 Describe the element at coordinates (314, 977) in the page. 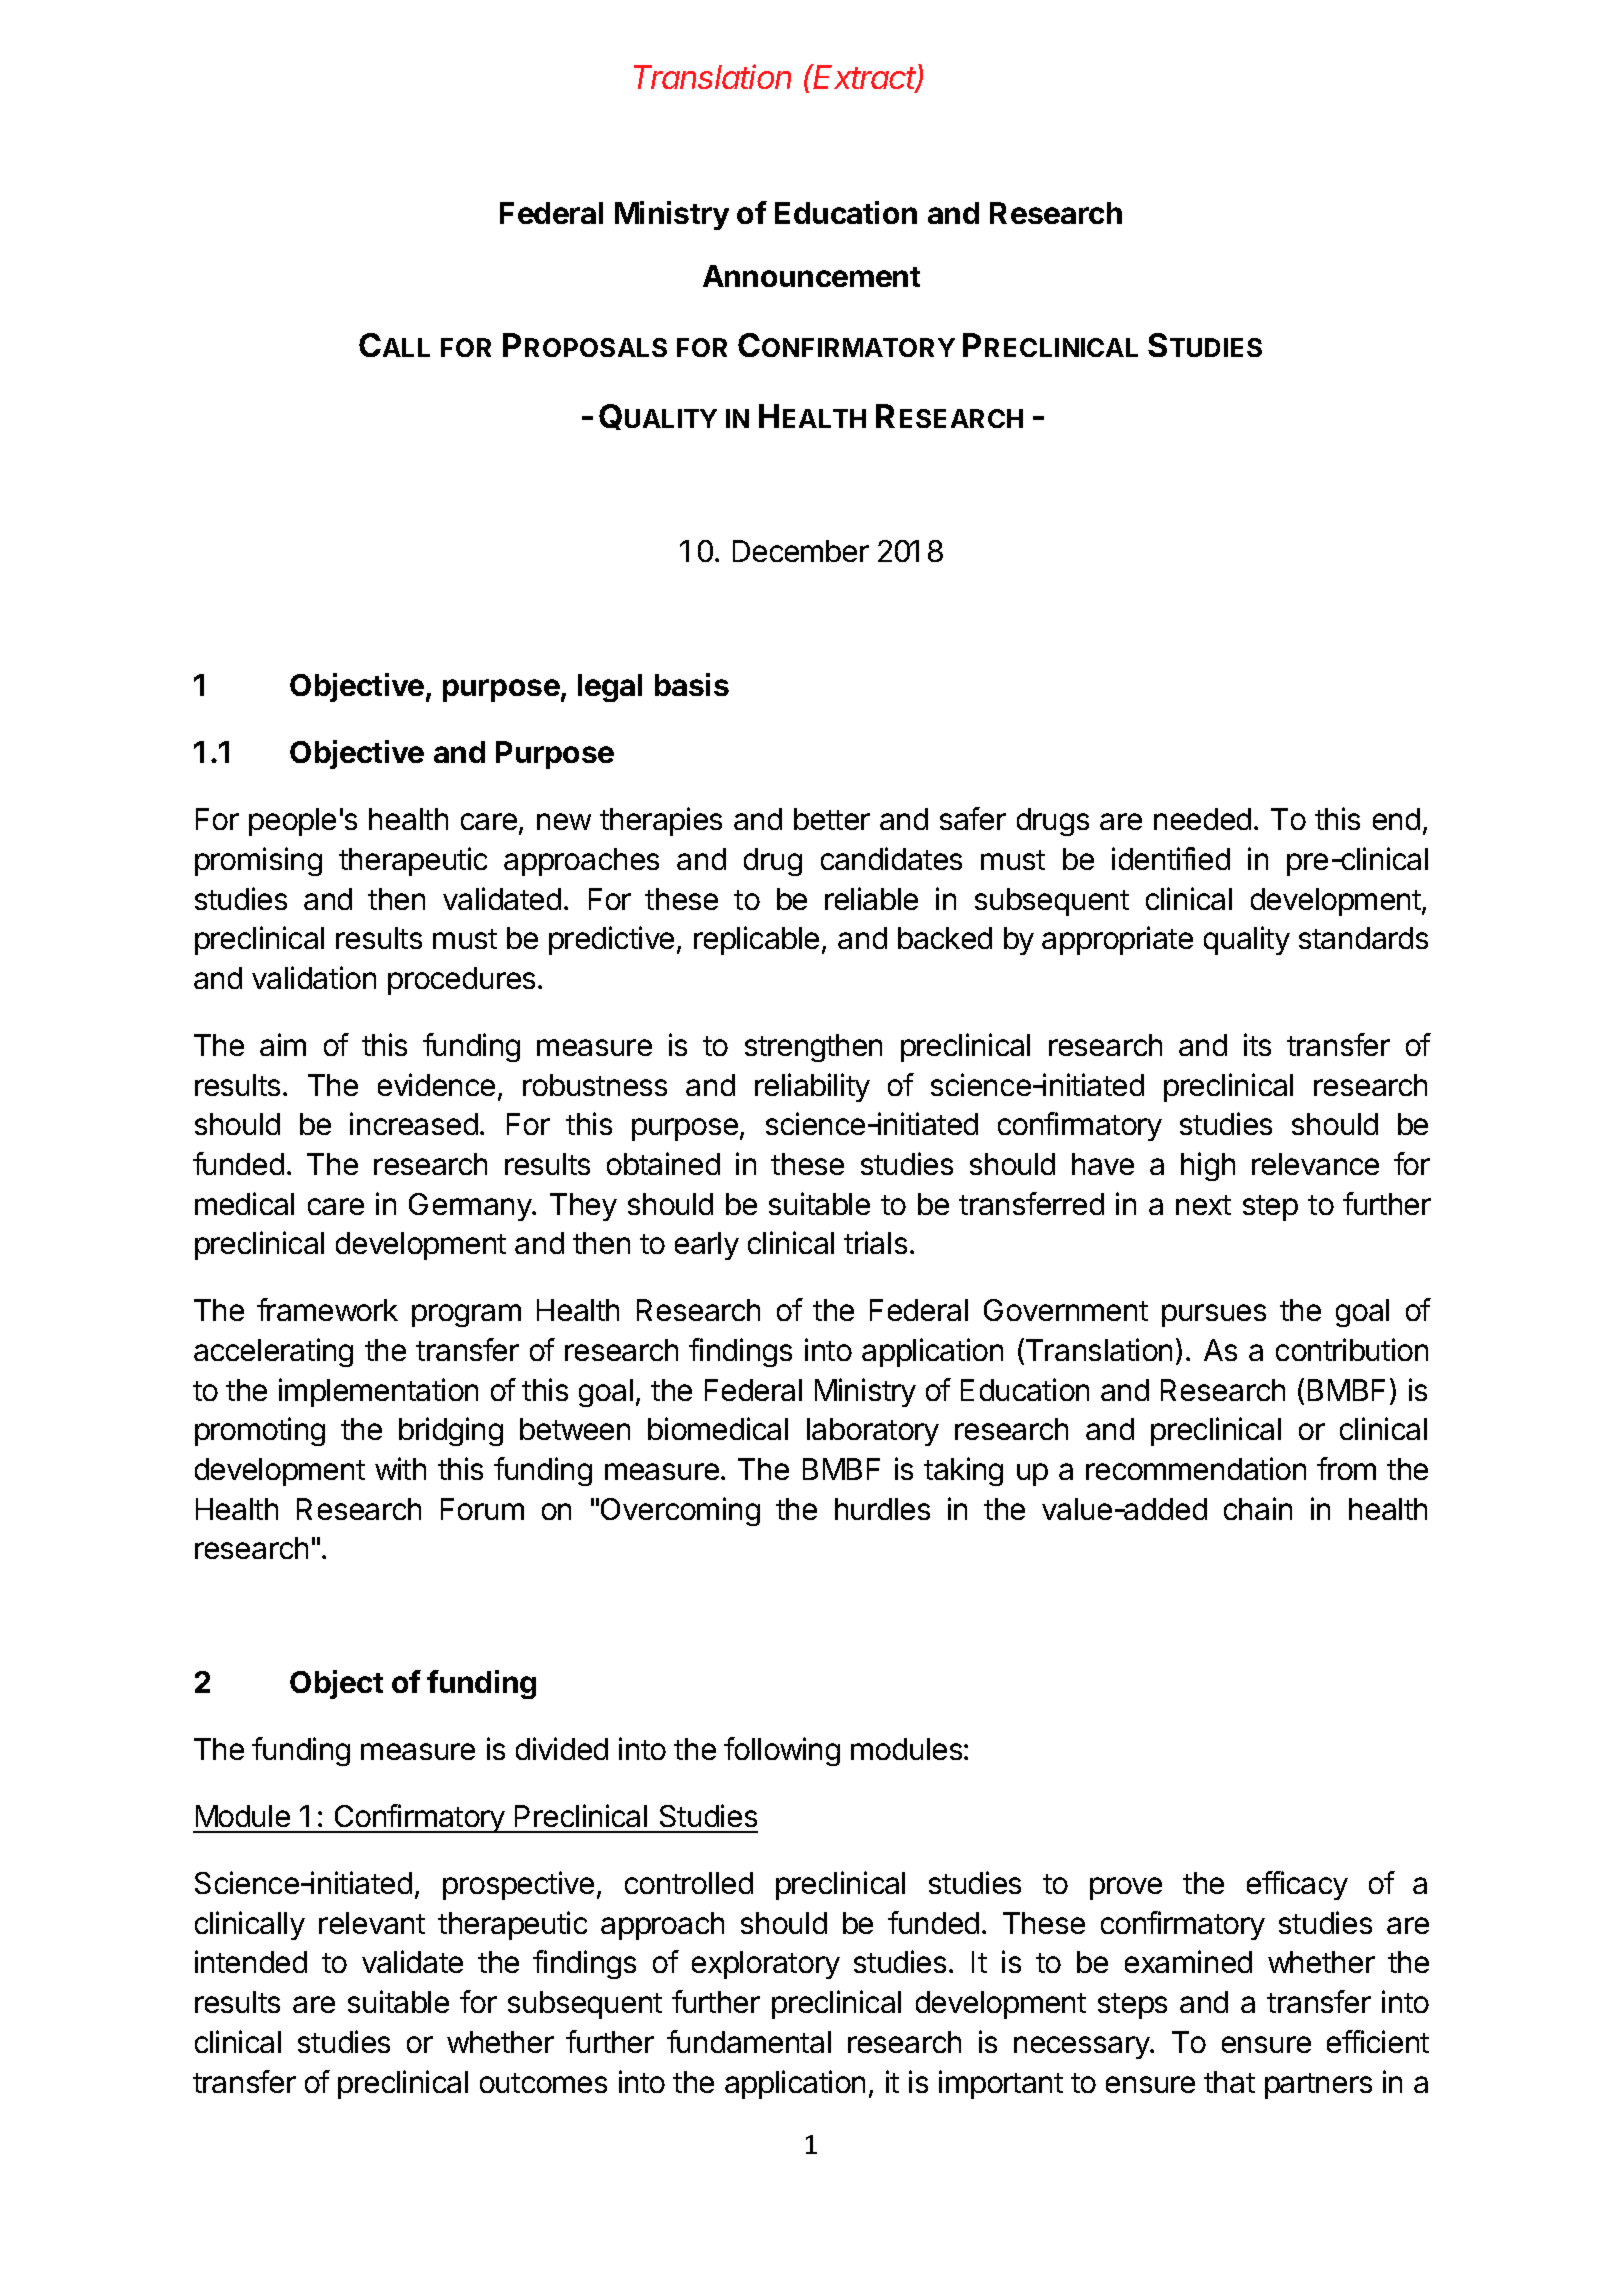

I see `validation` at that location.
